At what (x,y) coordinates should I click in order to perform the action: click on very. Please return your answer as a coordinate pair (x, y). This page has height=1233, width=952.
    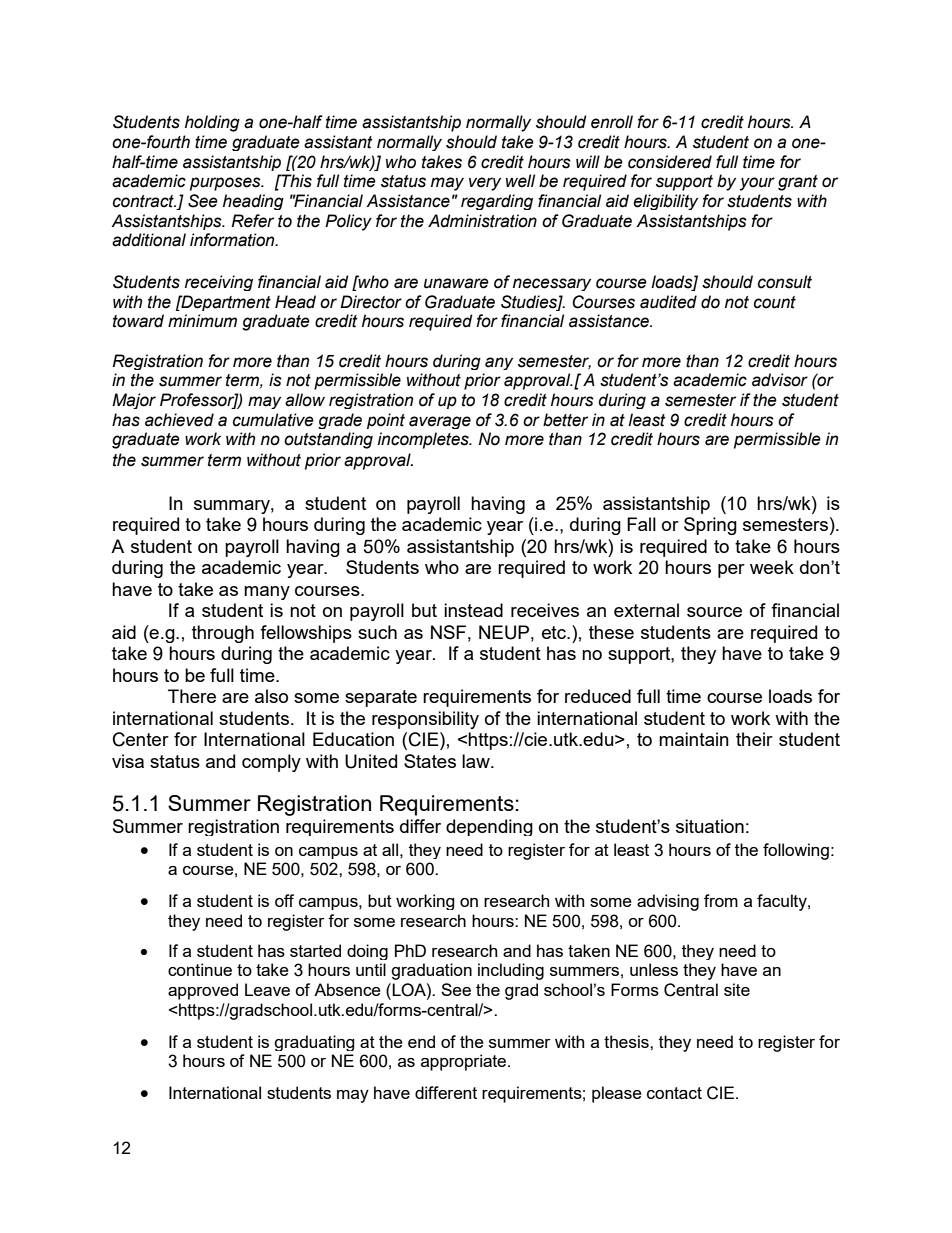
    Looking at the image, I should click on (485, 184).
